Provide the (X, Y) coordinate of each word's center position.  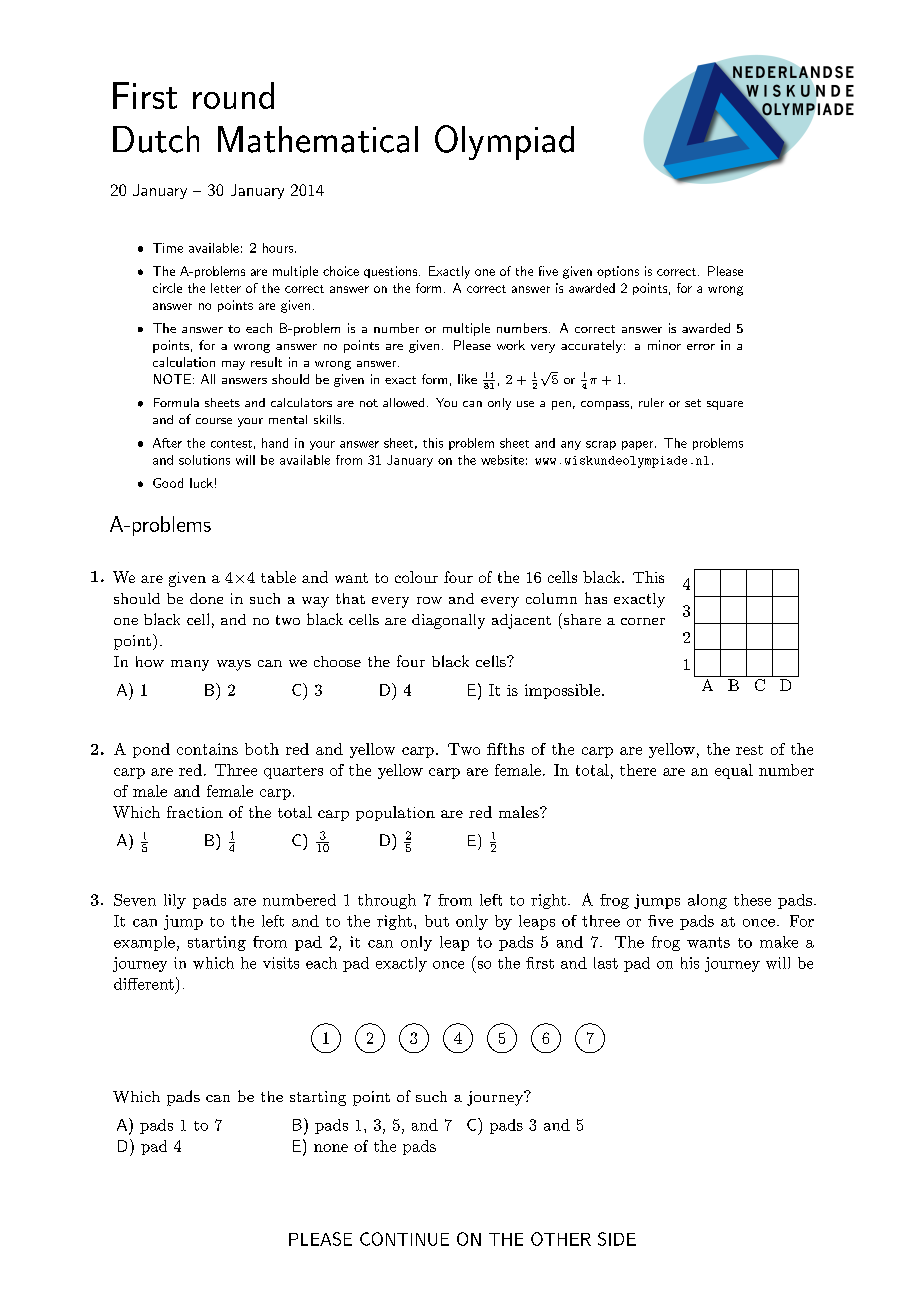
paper (637, 445)
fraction (195, 812)
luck (201, 483)
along (707, 901)
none (331, 1148)
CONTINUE (404, 1239)
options (618, 272)
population (395, 813)
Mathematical (318, 139)
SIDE (617, 1239)
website (502, 460)
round (233, 95)
